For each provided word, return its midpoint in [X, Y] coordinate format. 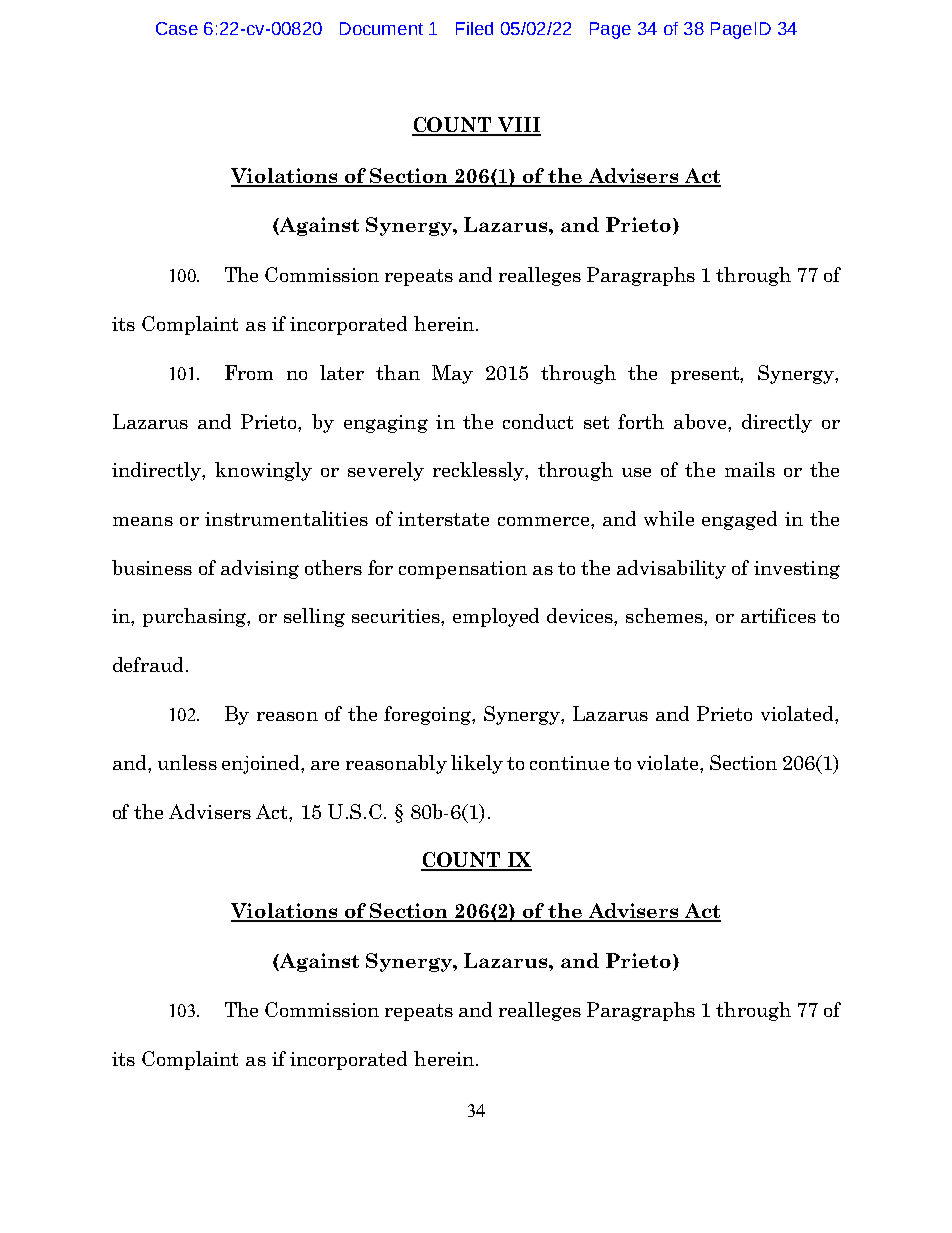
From [249, 372]
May [452, 374]
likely [477, 764]
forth [641, 421]
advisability [671, 569]
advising [260, 569]
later [342, 372]
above [701, 421]
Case [177, 28]
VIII [518, 126]
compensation [463, 570]
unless [187, 762]
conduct [538, 421]
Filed [474, 28]
